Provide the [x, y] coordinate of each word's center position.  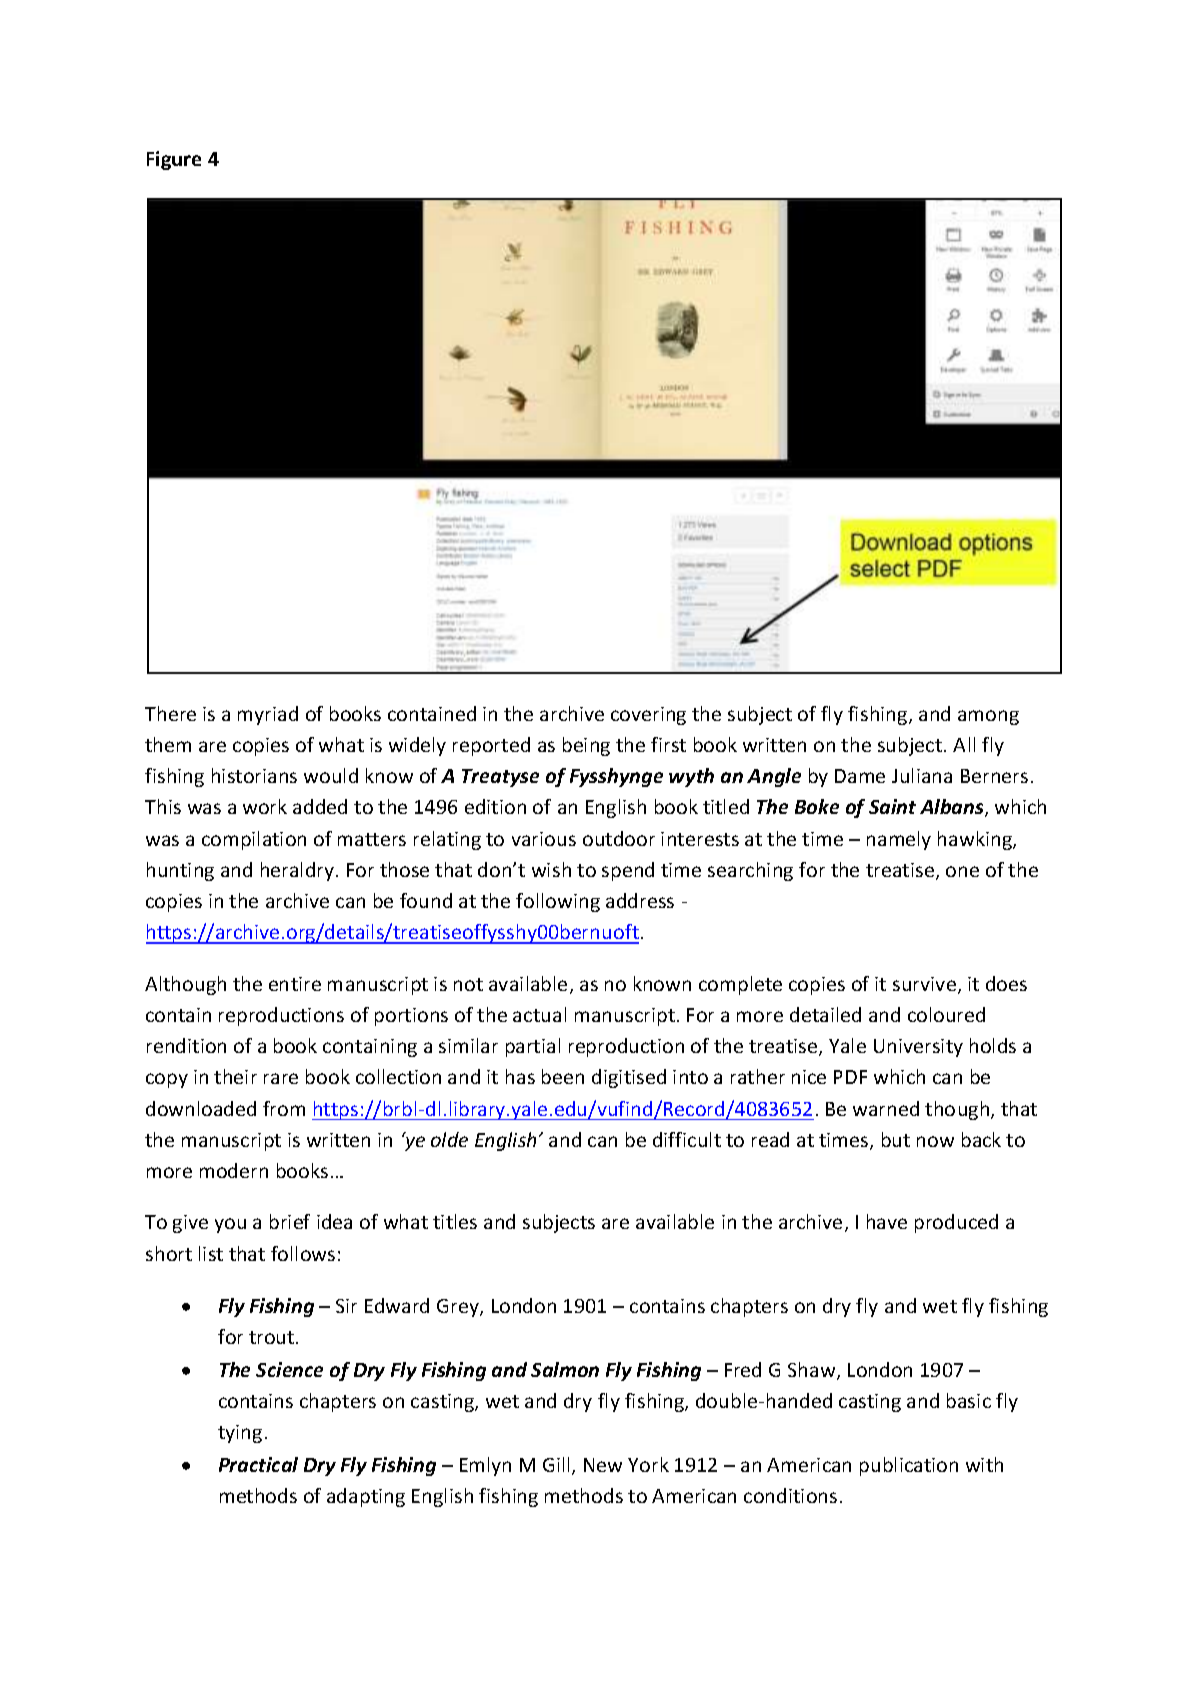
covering [648, 716]
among [988, 717]
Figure [174, 160]
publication [909, 1466]
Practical [258, 1464]
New [603, 1465]
